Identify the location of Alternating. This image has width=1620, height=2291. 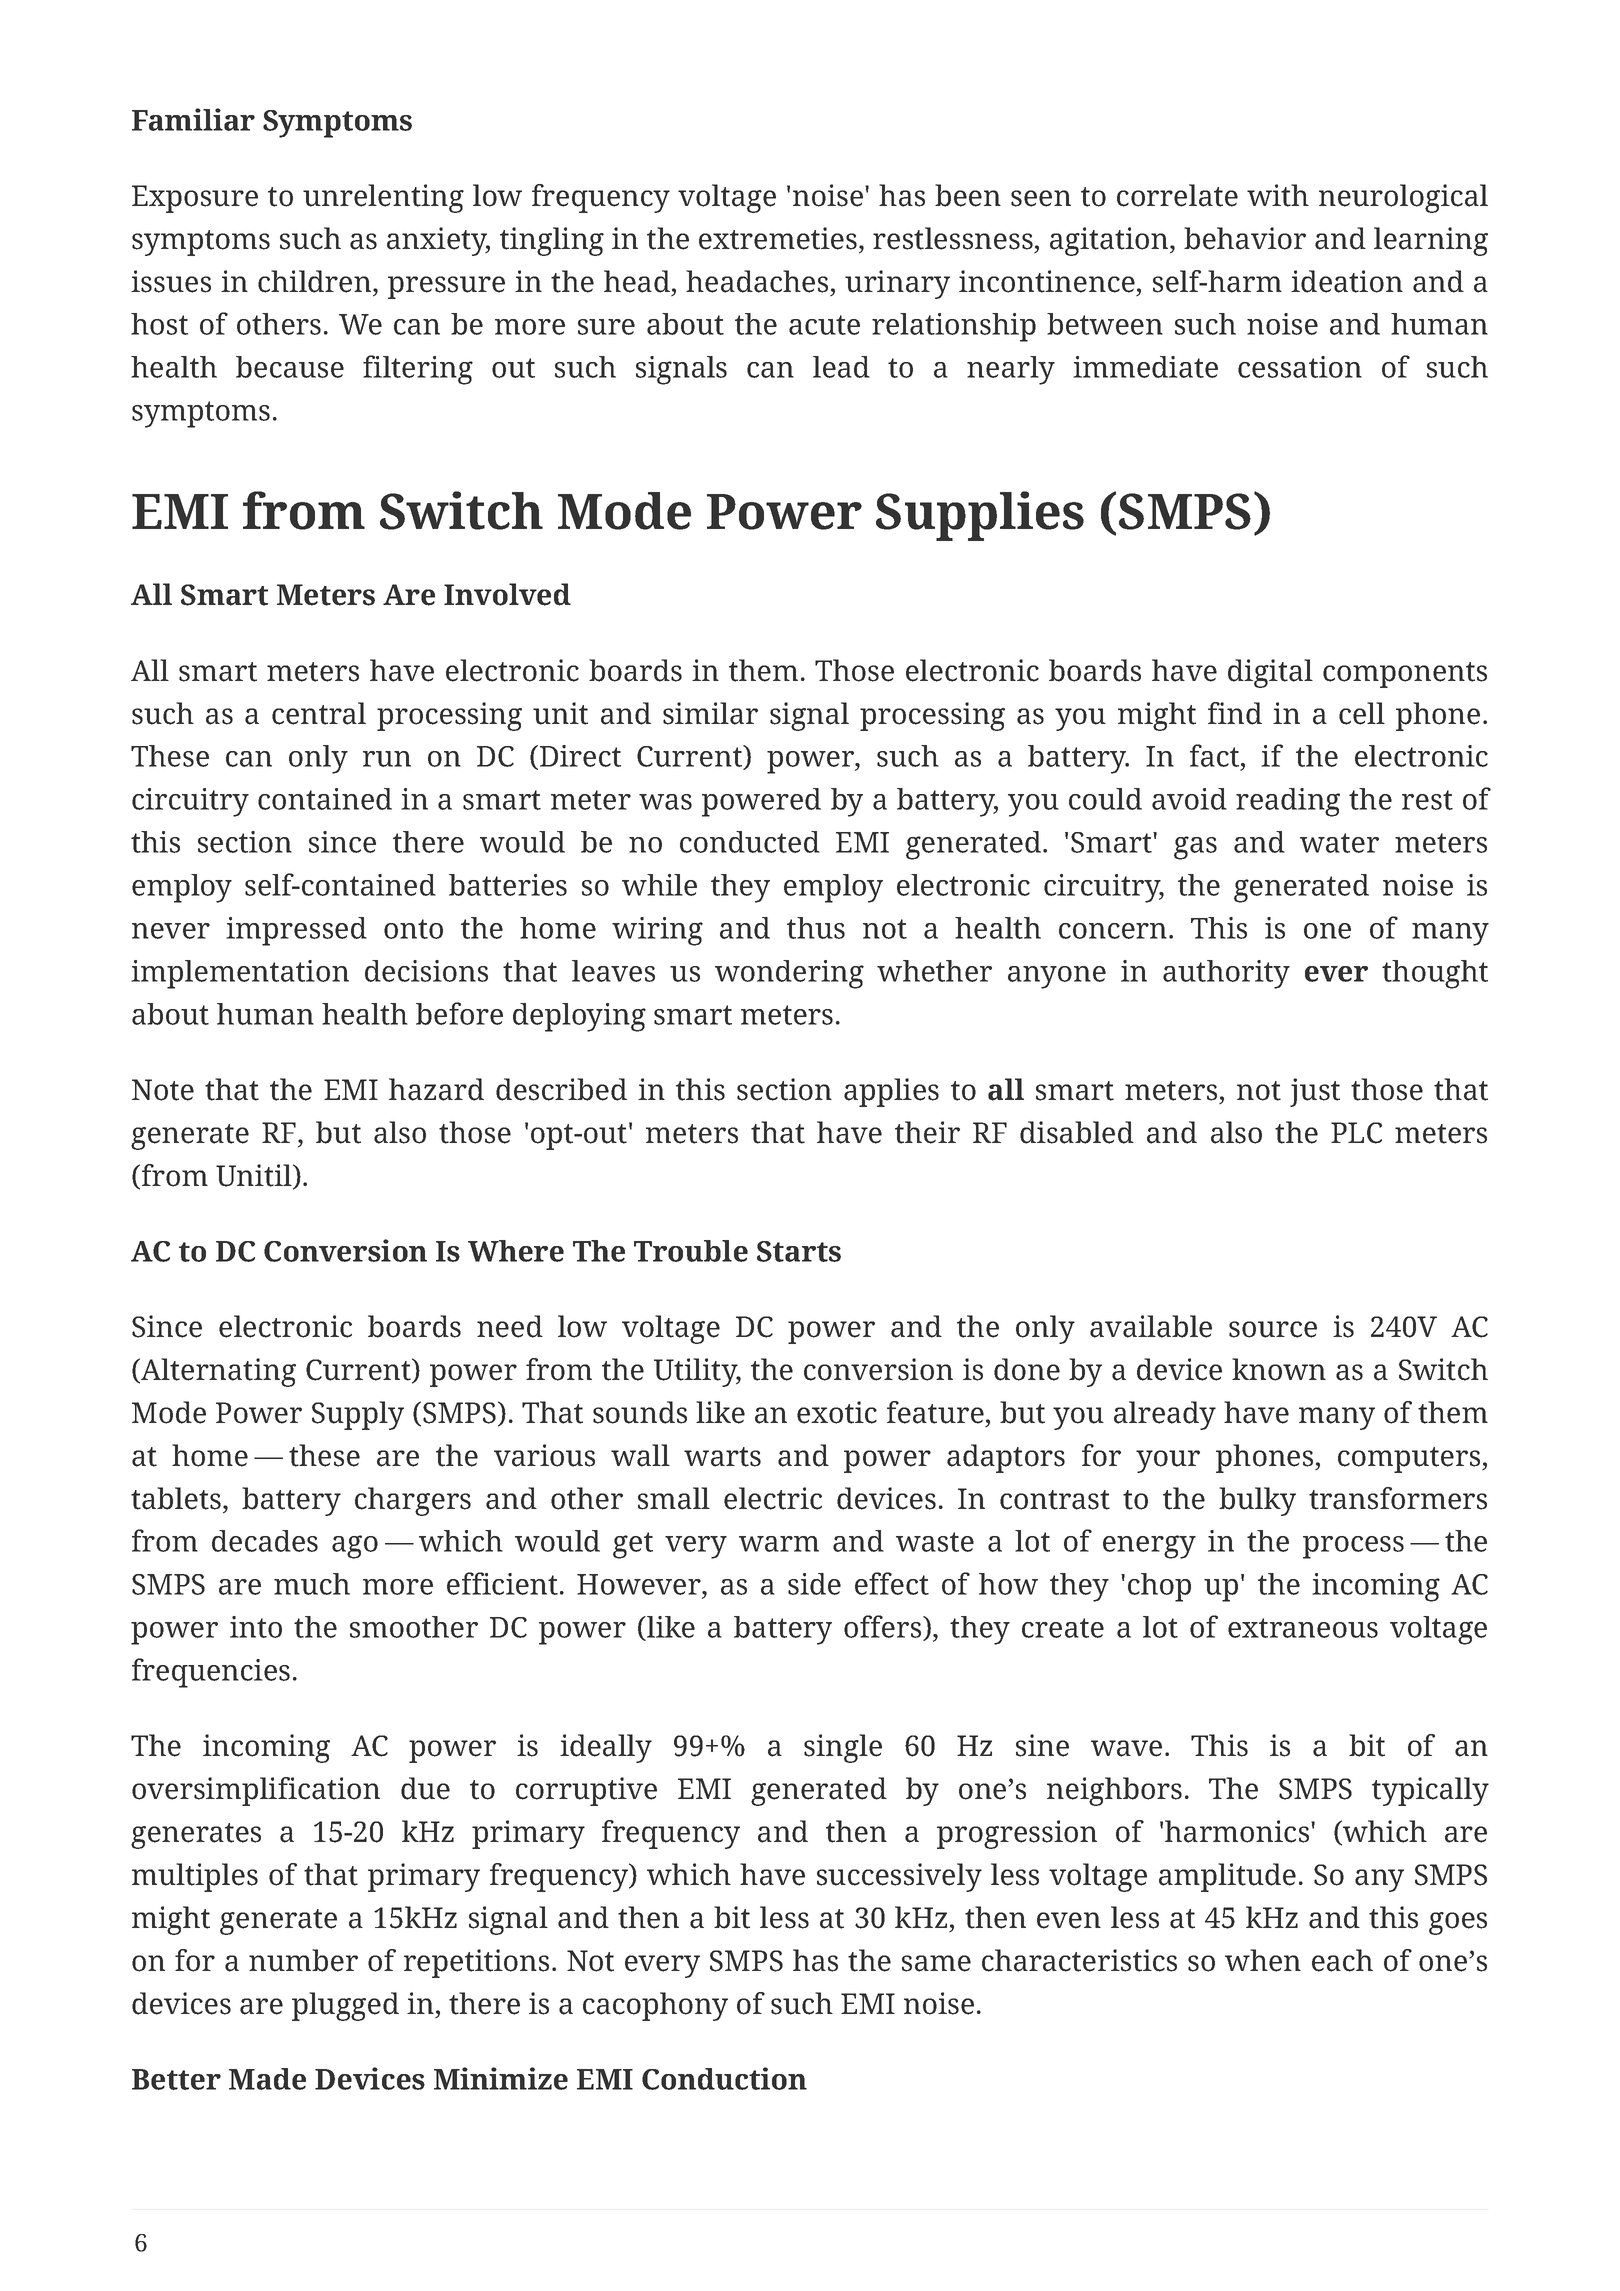
(217, 1372).
